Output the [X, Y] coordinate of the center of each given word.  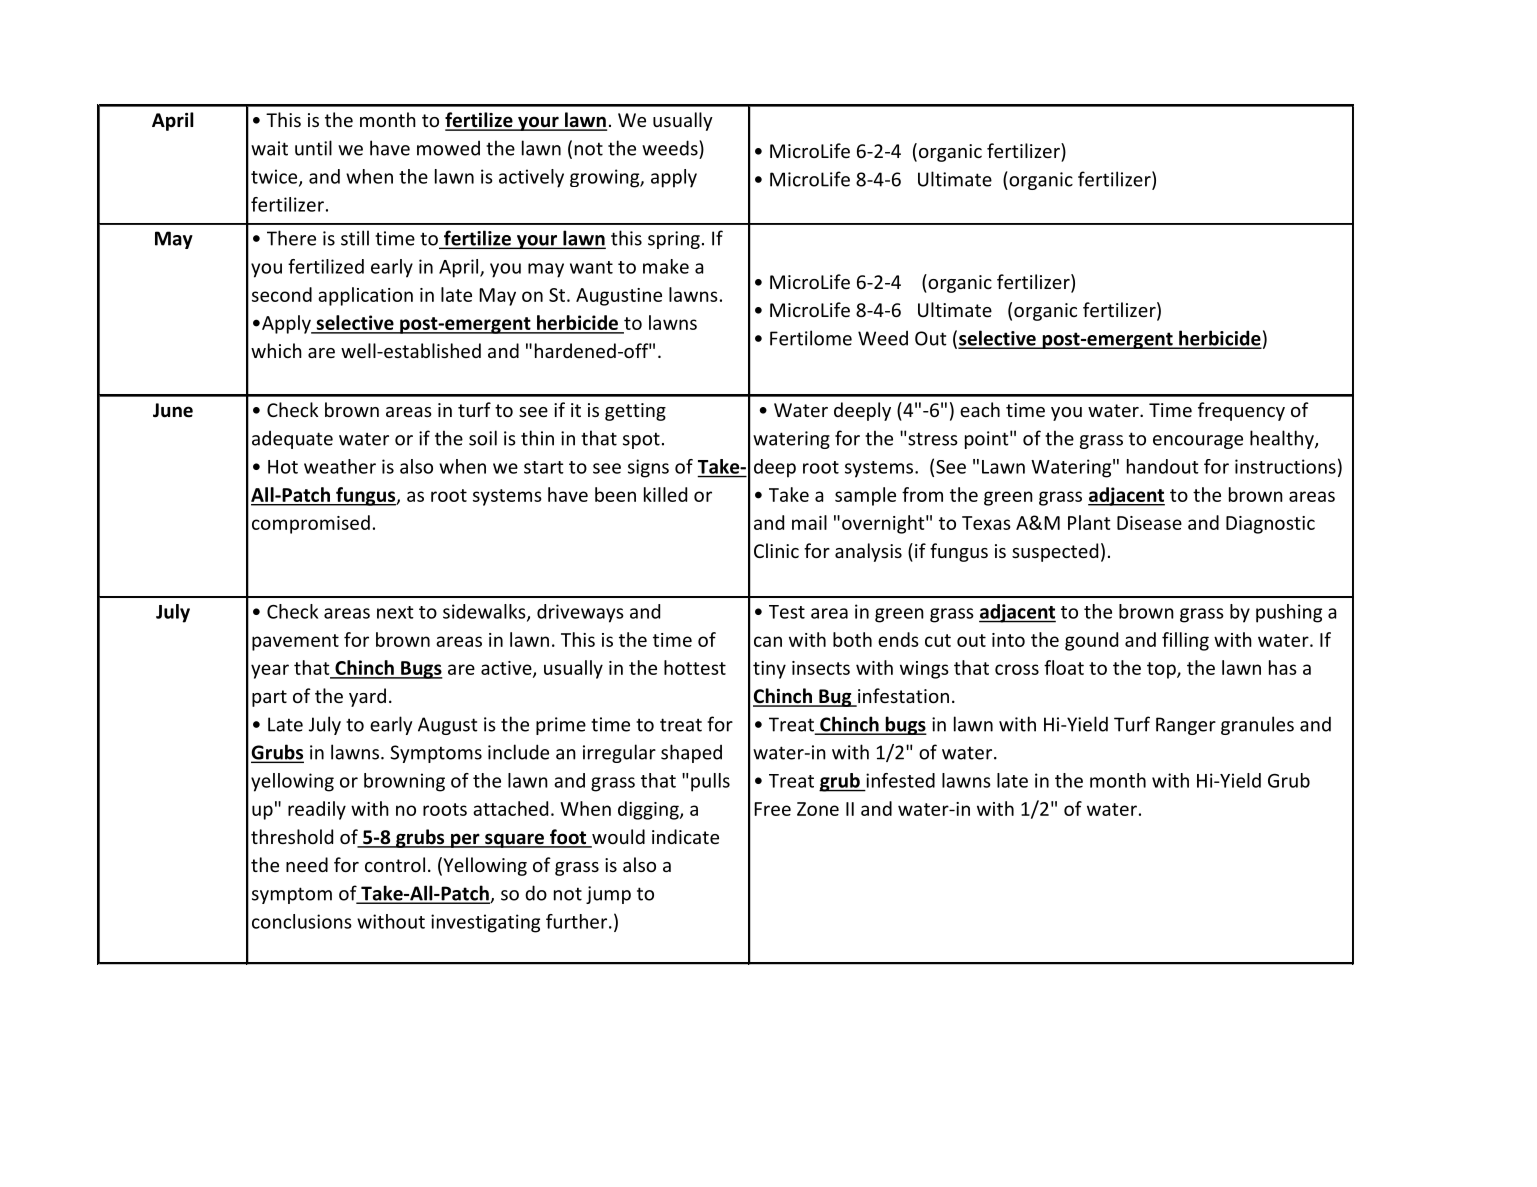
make [666, 266]
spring [674, 240]
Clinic [776, 550]
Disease [1149, 523]
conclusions [302, 921]
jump [608, 895]
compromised [311, 524]
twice [275, 177]
